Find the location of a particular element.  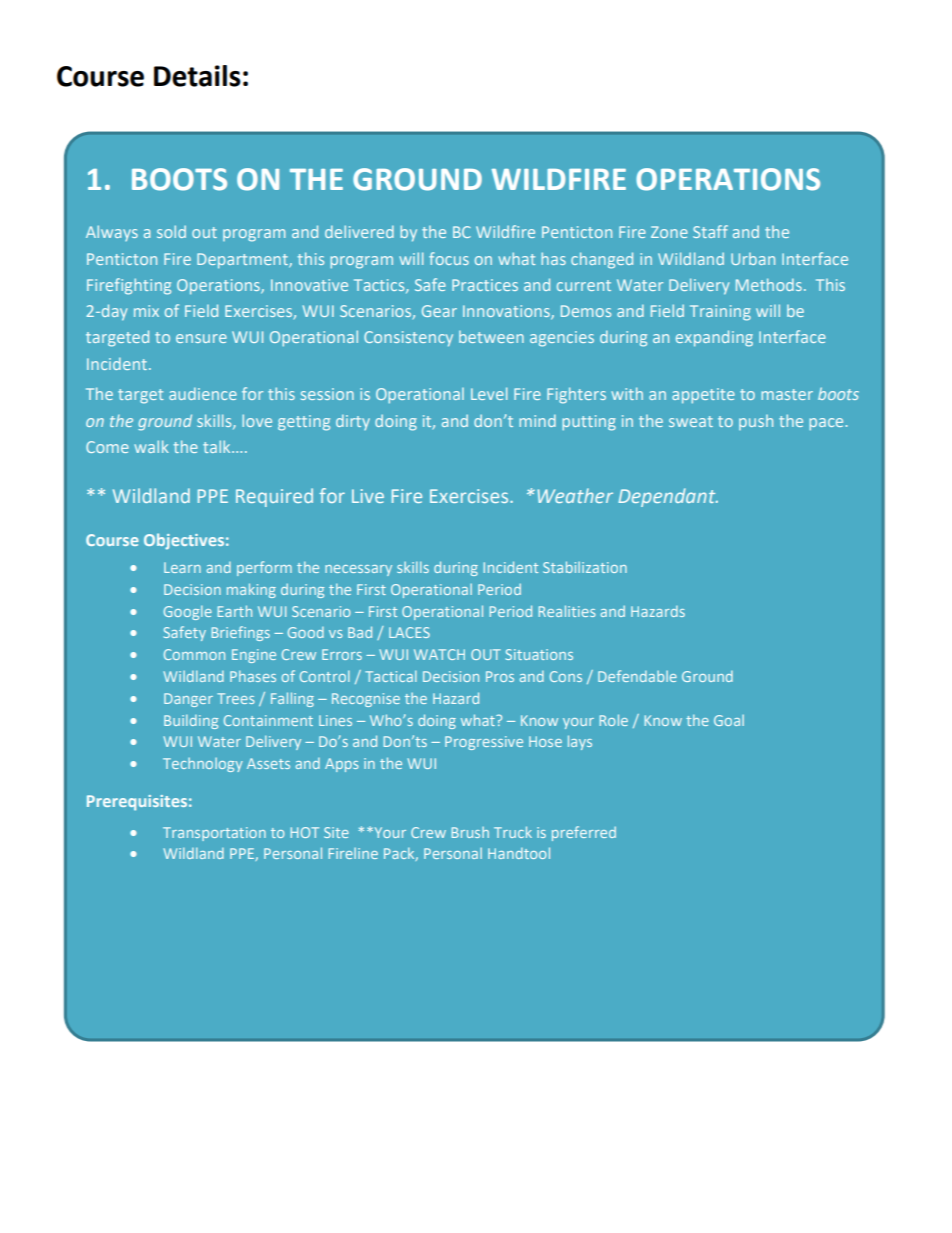

Transportation is located at coordinates (214, 834).
